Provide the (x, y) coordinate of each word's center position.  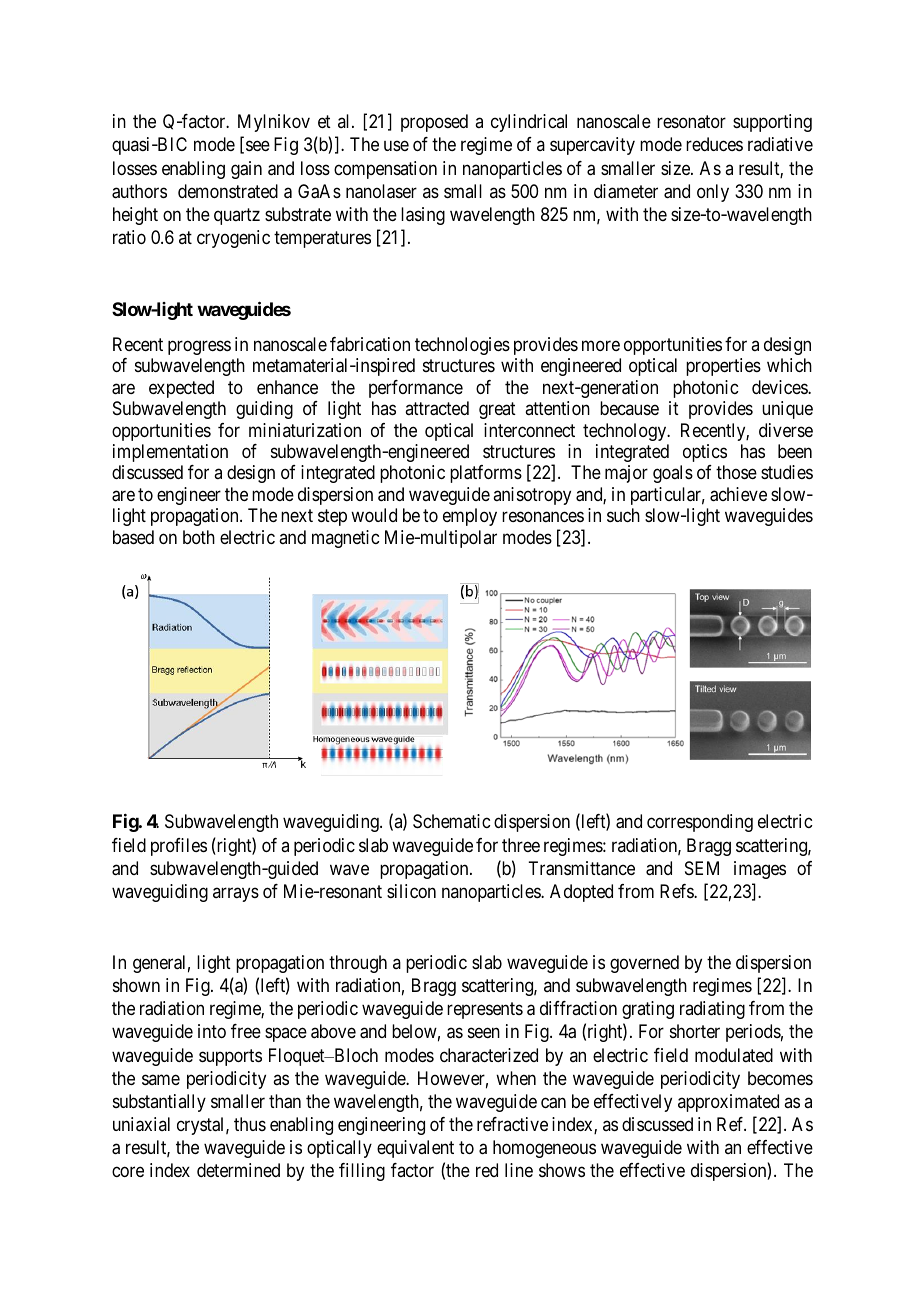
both (199, 537)
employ (470, 517)
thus (250, 1124)
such (623, 515)
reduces (714, 144)
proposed (434, 123)
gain (246, 170)
